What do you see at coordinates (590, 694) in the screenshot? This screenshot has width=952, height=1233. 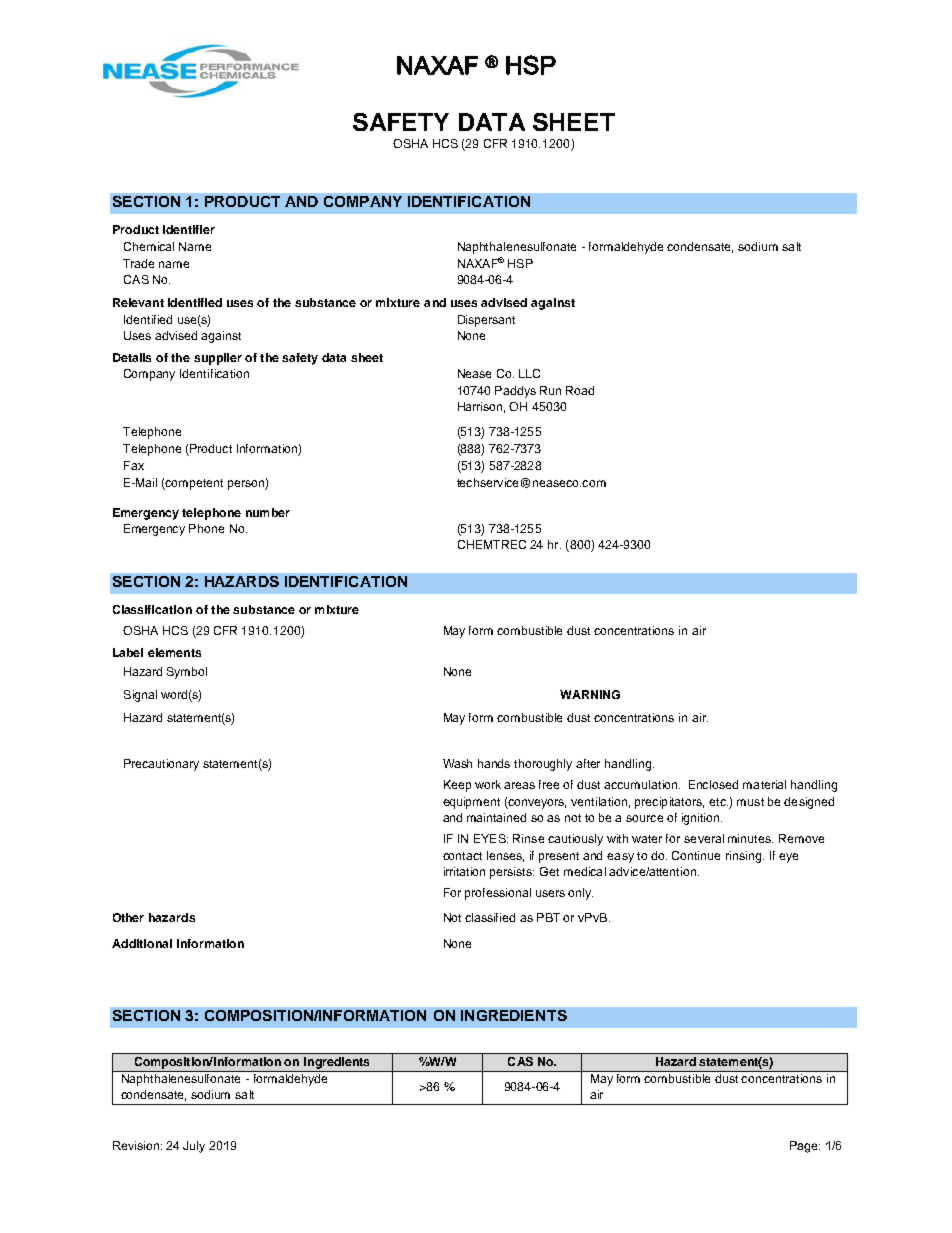 I see `WARNING` at bounding box center [590, 694].
